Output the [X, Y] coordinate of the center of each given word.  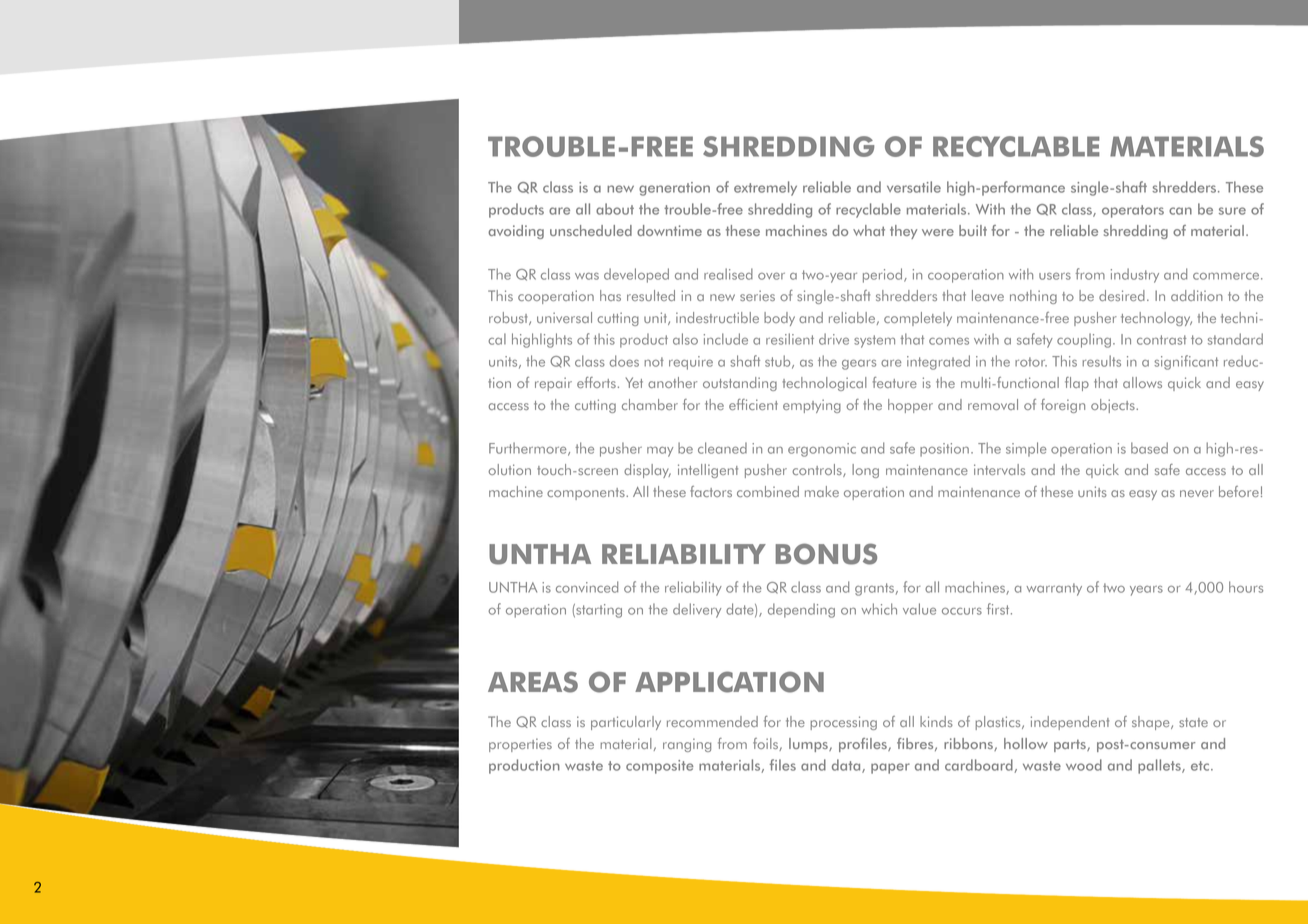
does [624, 361]
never [1197, 493]
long [865, 471]
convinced [587, 587]
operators [1133, 211]
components [587, 494]
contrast [1162, 340]
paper [890, 768]
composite [660, 767]
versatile [914, 187]
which [879, 609]
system [874, 341]
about [615, 209]
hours [1246, 587]
